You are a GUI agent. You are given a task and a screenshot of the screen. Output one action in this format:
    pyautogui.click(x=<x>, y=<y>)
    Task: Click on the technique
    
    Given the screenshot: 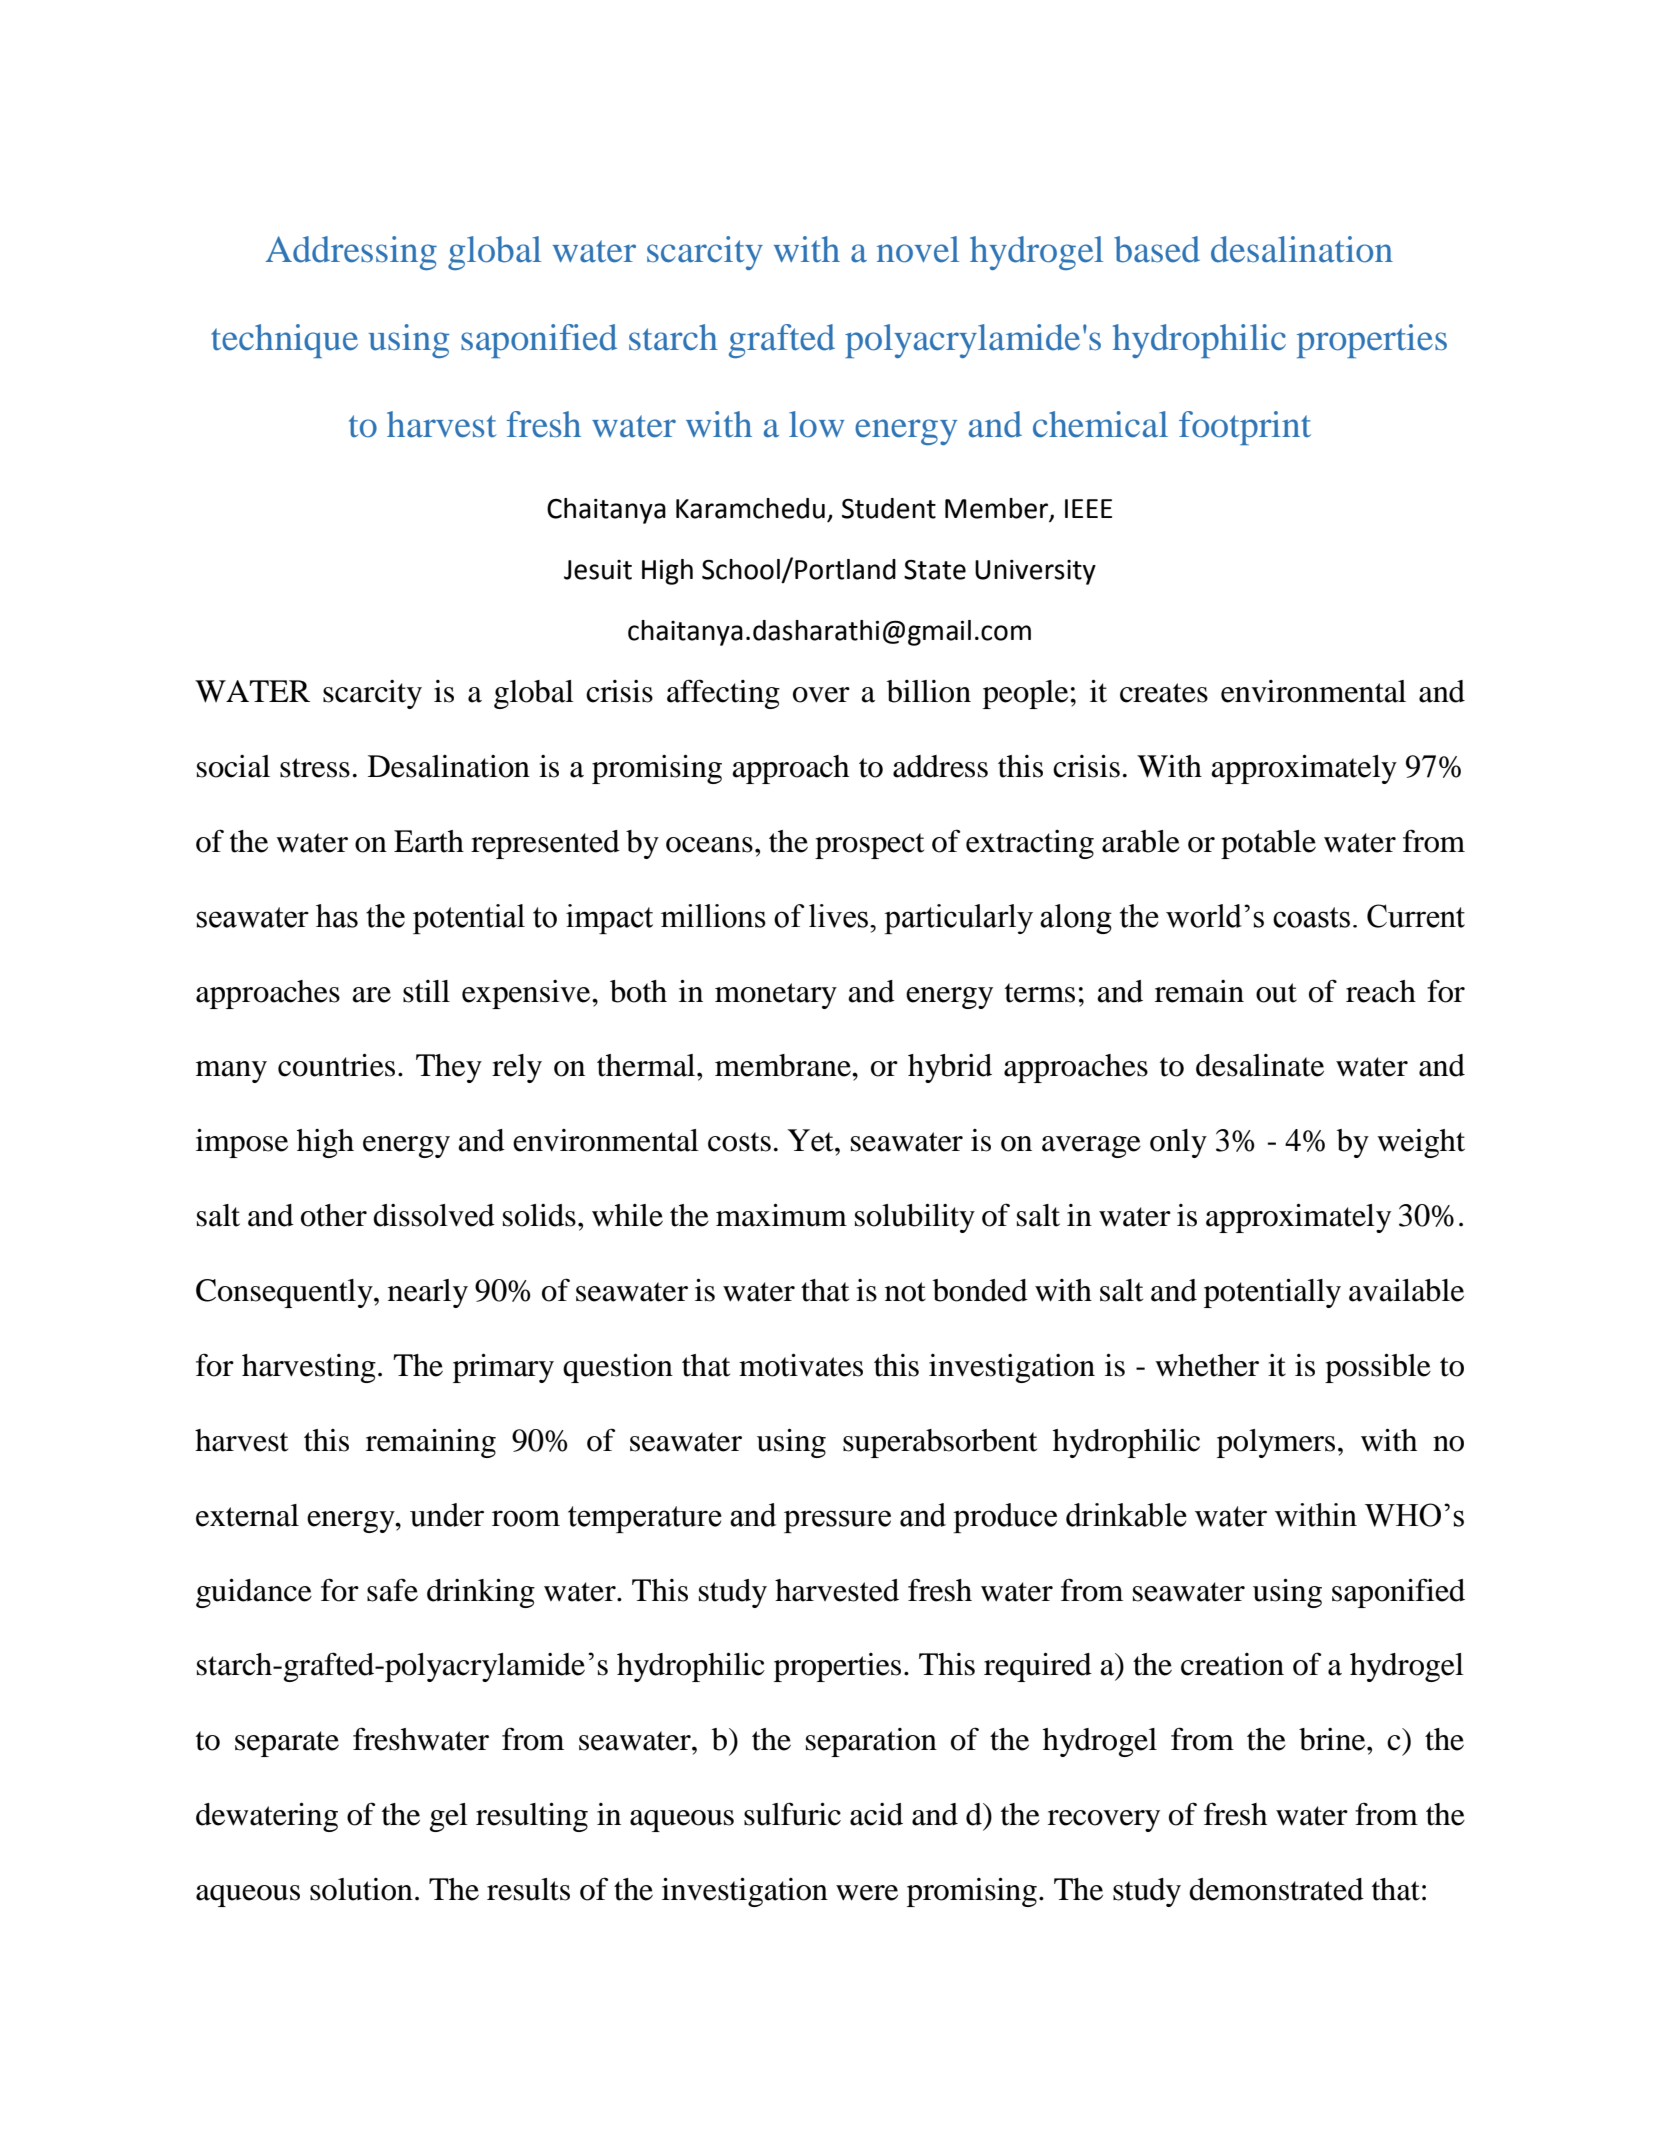 What is the action you would take?
    pyautogui.click(x=284, y=341)
